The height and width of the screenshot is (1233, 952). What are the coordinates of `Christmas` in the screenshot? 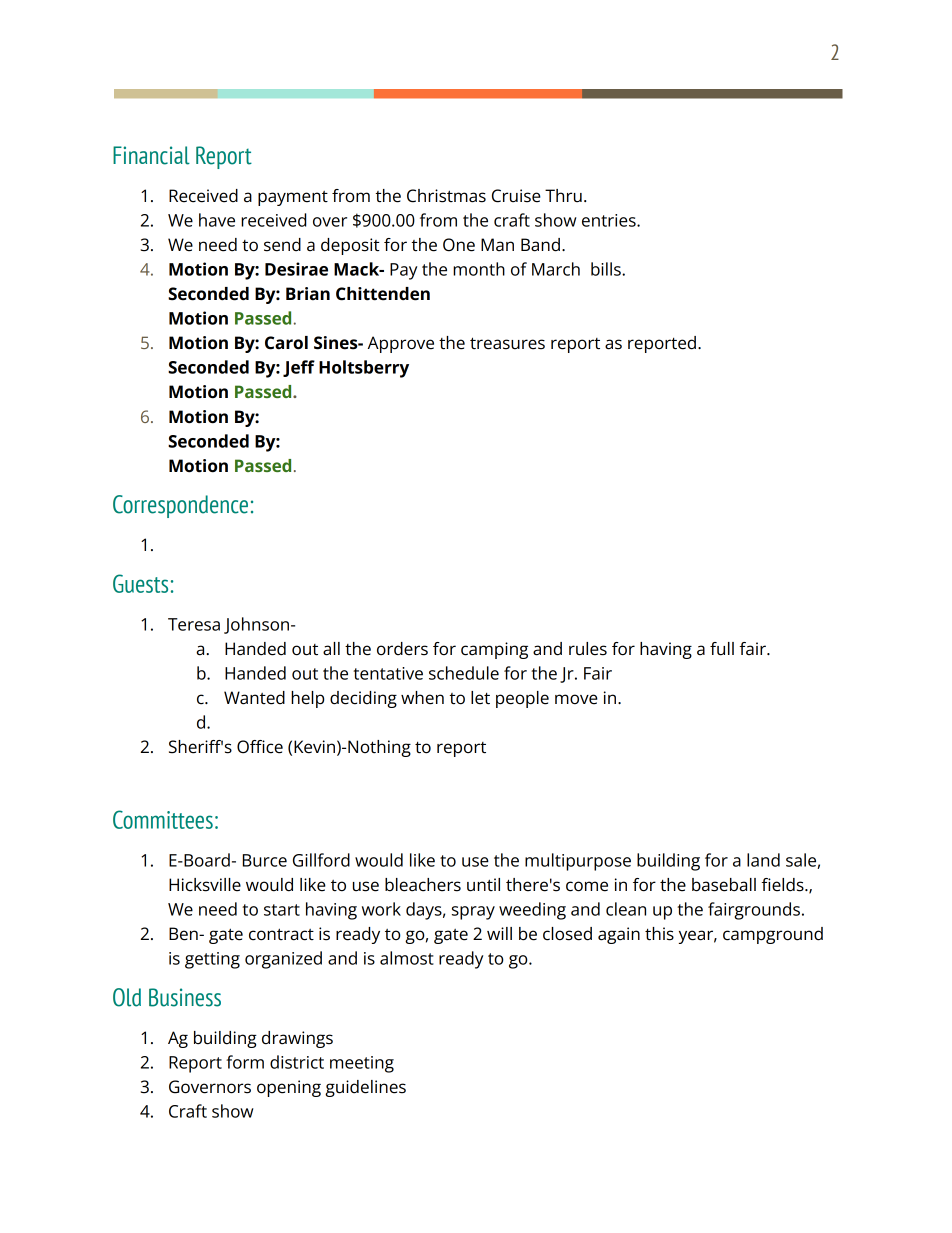 It's located at (446, 196).
